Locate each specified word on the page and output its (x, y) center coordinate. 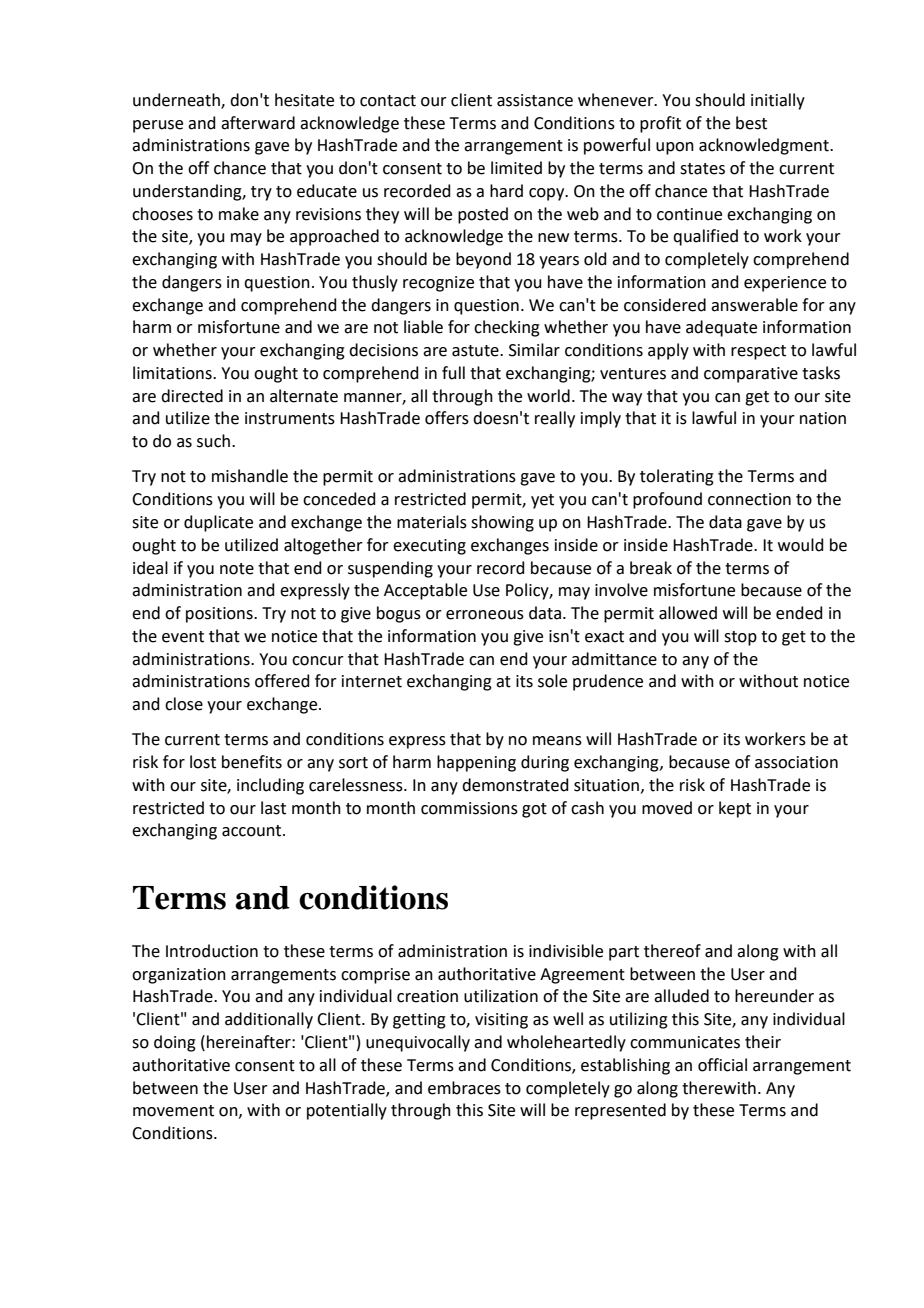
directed (192, 396)
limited (516, 168)
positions (220, 615)
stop (740, 638)
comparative (751, 375)
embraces (464, 1088)
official (722, 1065)
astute (476, 351)
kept (735, 809)
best (751, 123)
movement (173, 1111)
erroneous (485, 615)
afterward (258, 123)
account (253, 831)
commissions (469, 808)
